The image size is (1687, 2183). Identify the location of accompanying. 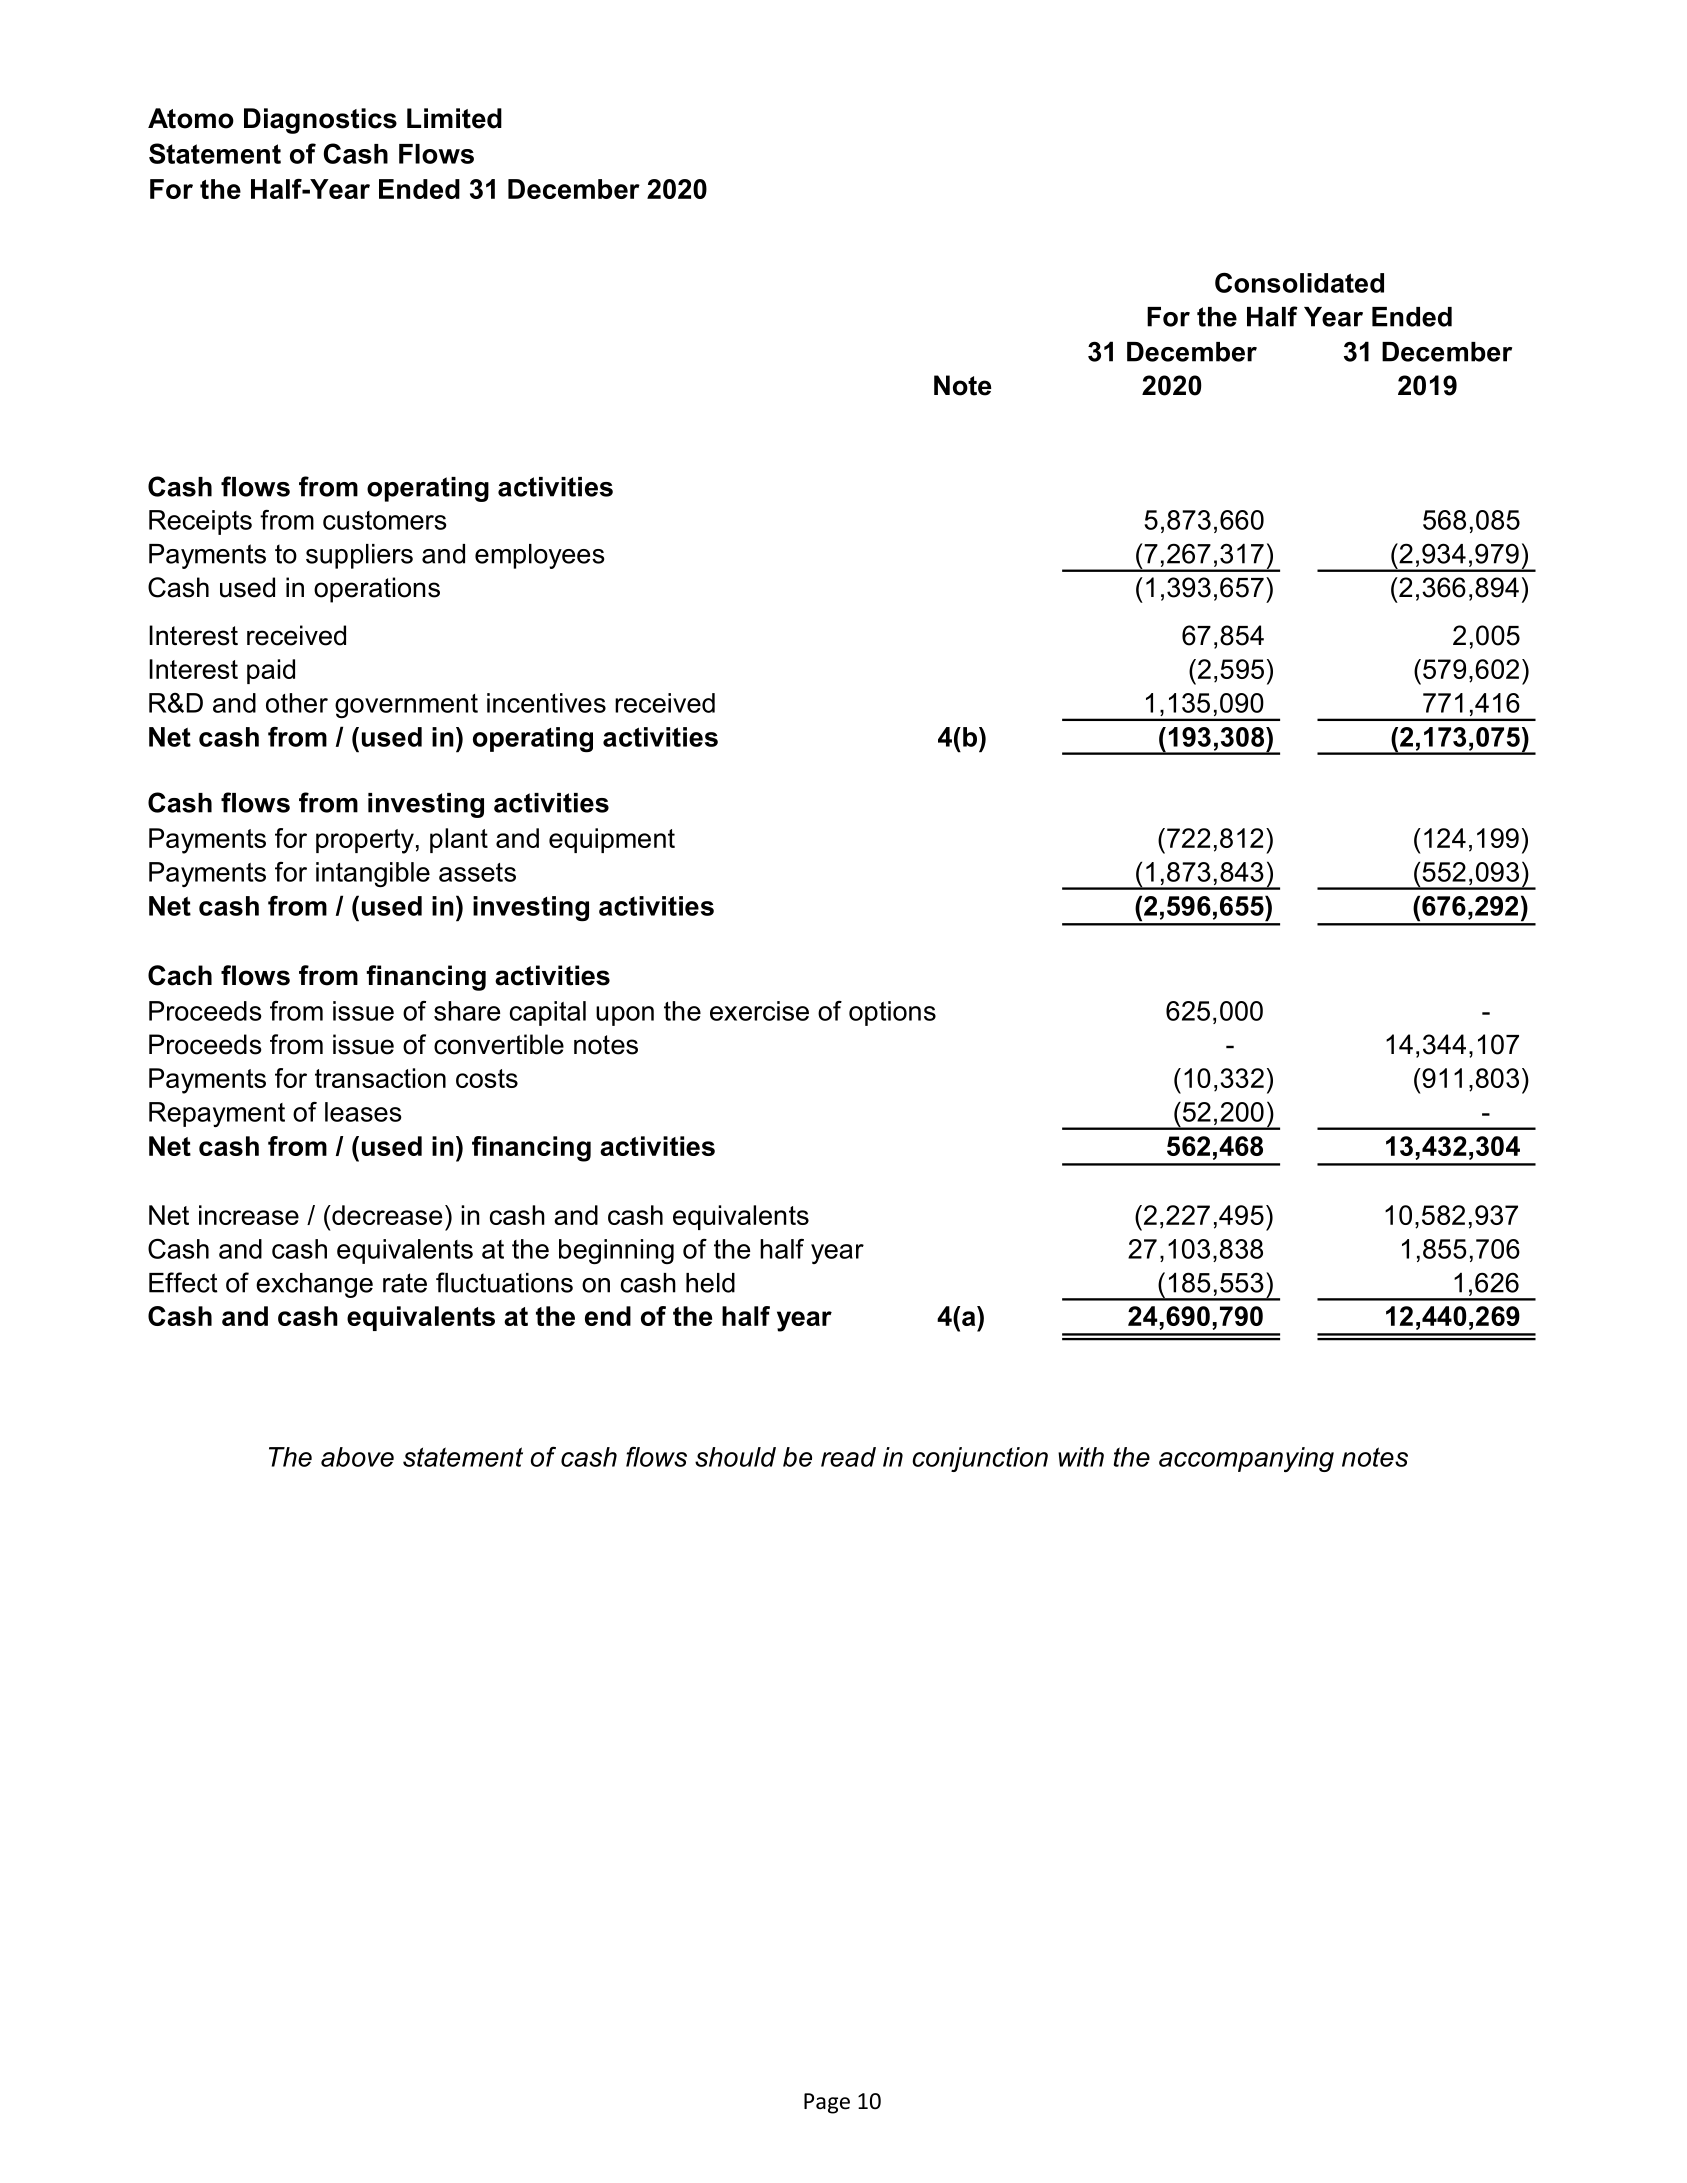
(1246, 1459).
